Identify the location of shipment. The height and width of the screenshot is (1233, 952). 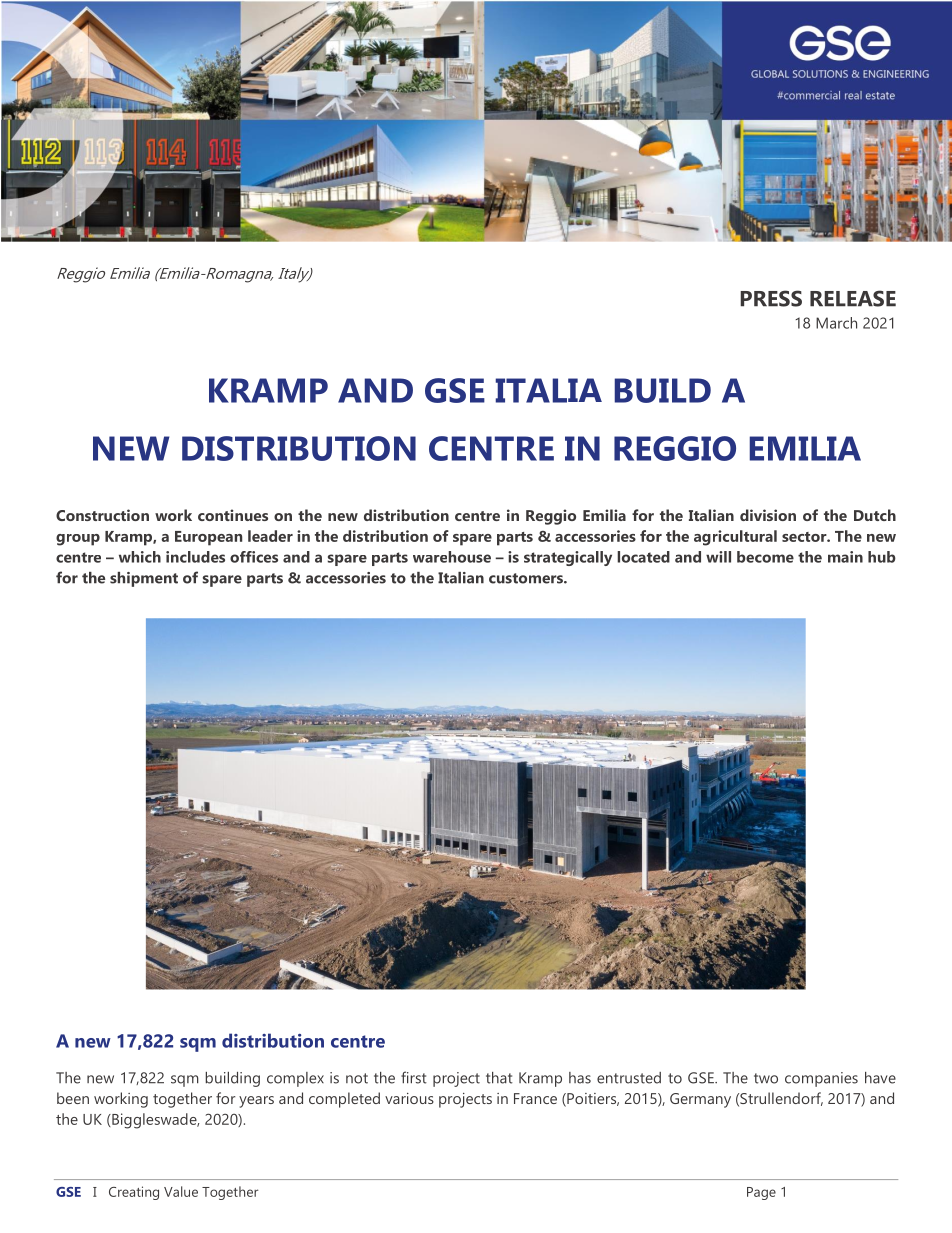
(144, 579).
